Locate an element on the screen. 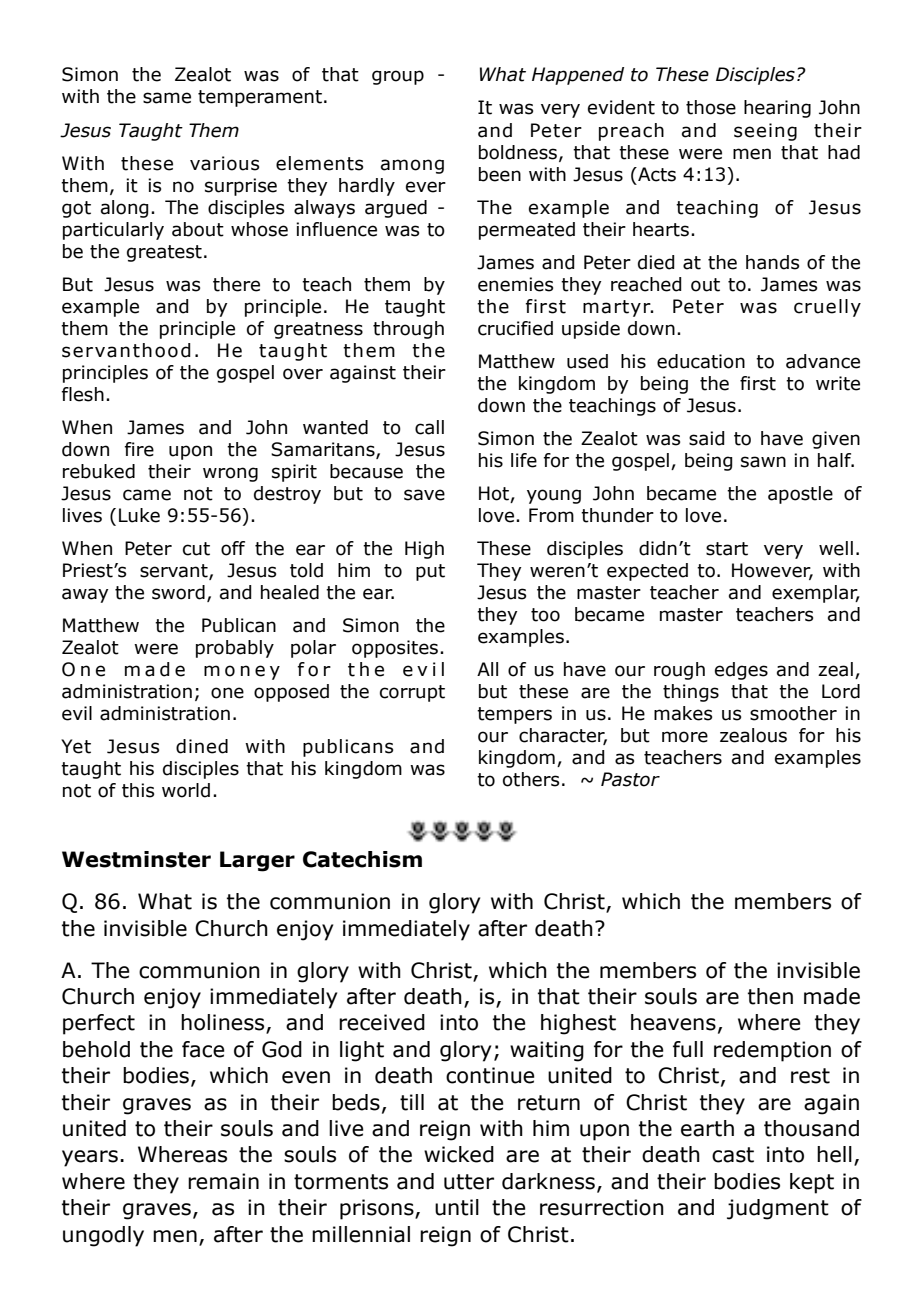  Catechism is located at coordinates (362, 859).
